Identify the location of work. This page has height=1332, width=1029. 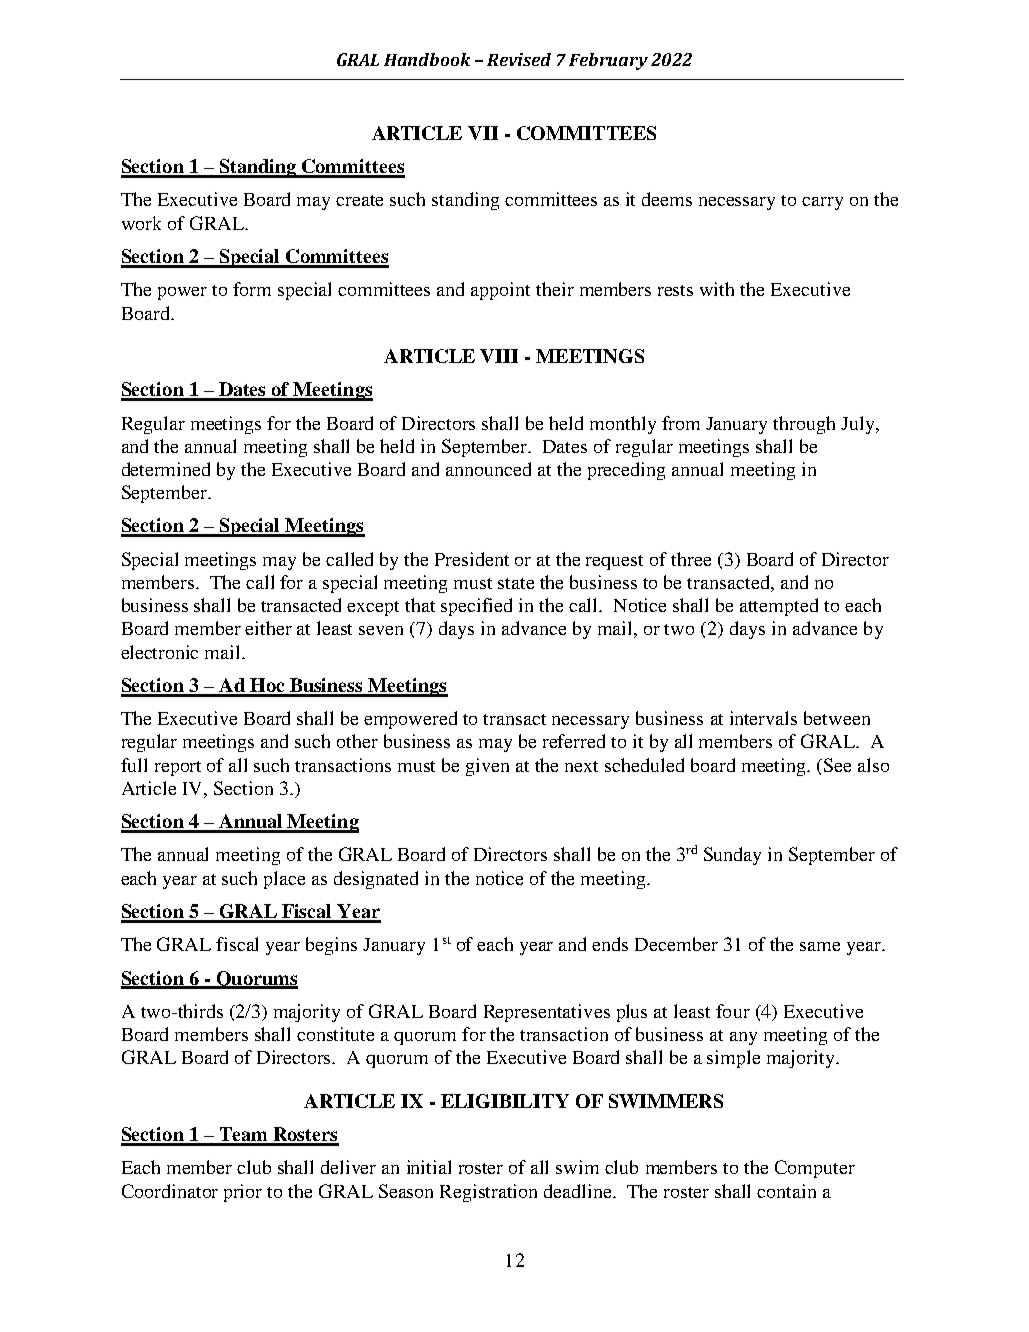
(141, 223).
